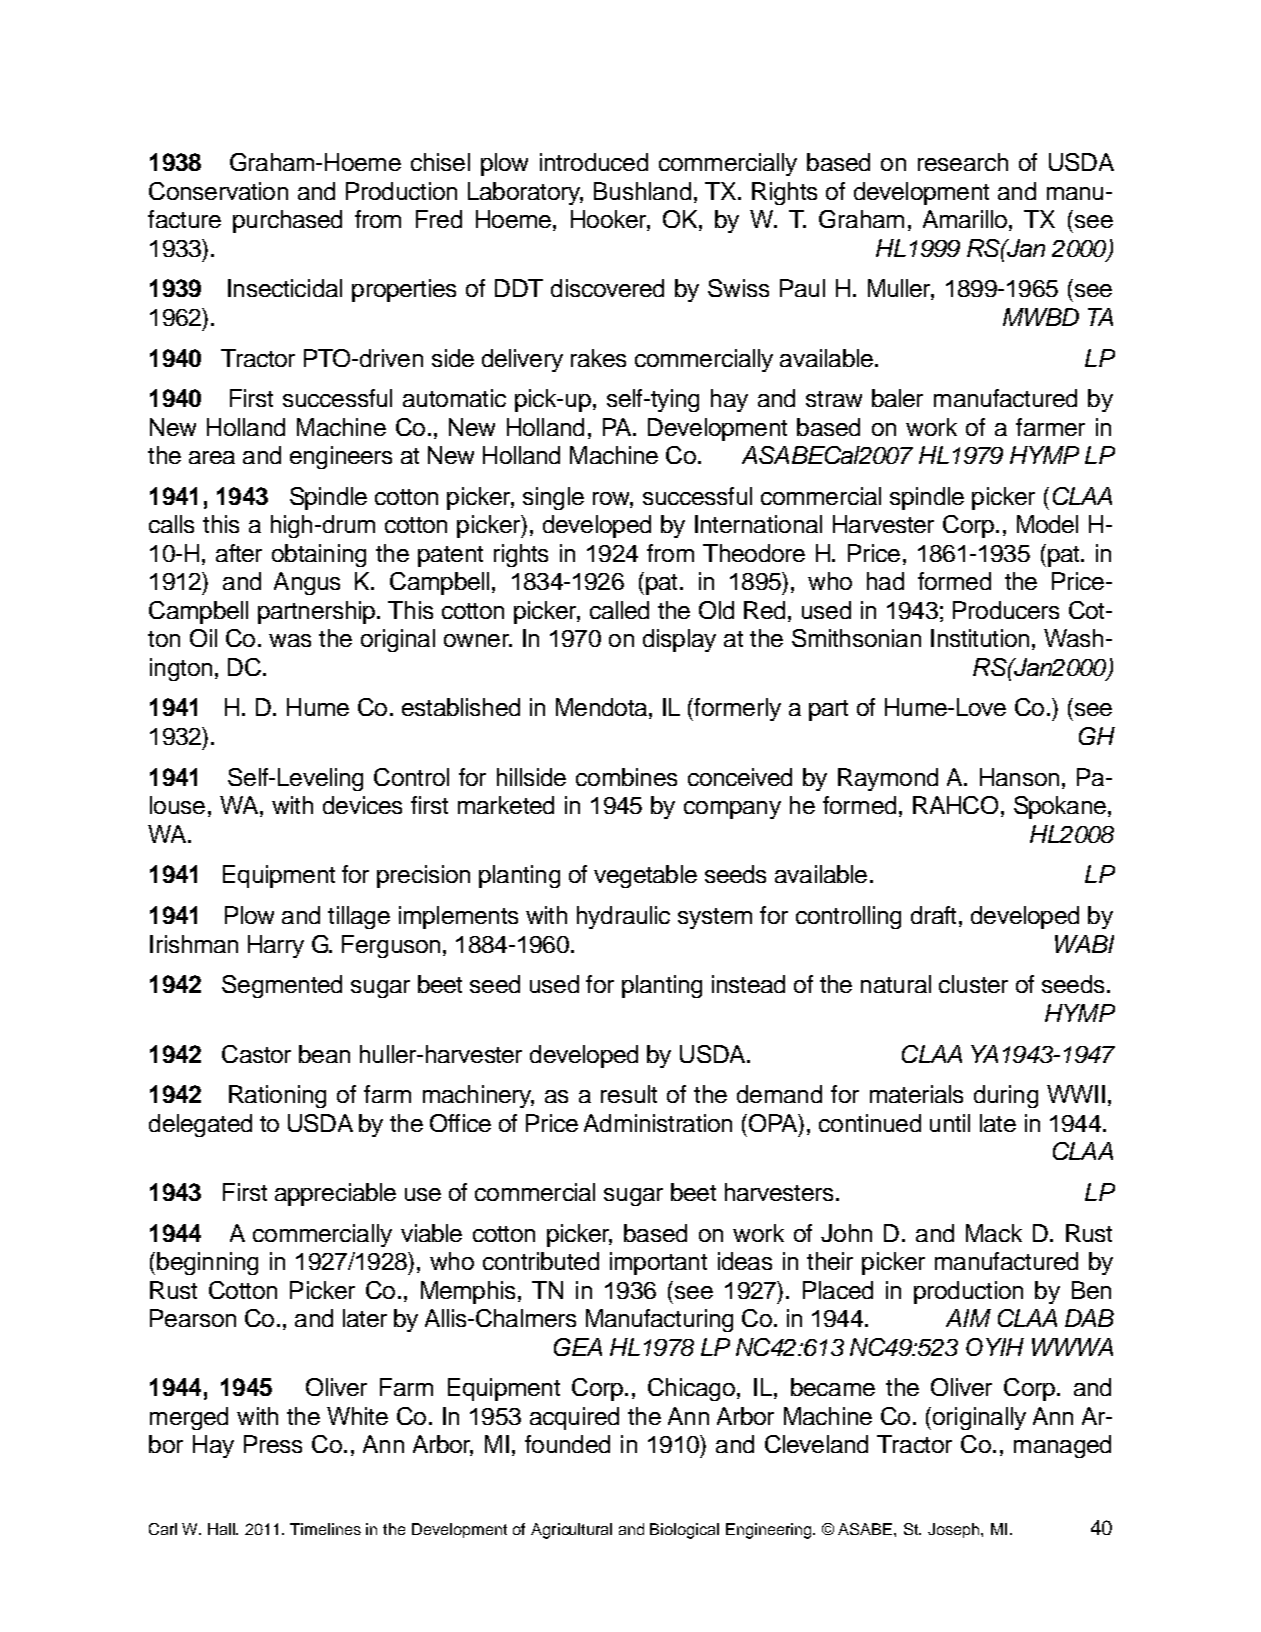 The image size is (1261, 1632). I want to click on managed, so click(1062, 1446).
